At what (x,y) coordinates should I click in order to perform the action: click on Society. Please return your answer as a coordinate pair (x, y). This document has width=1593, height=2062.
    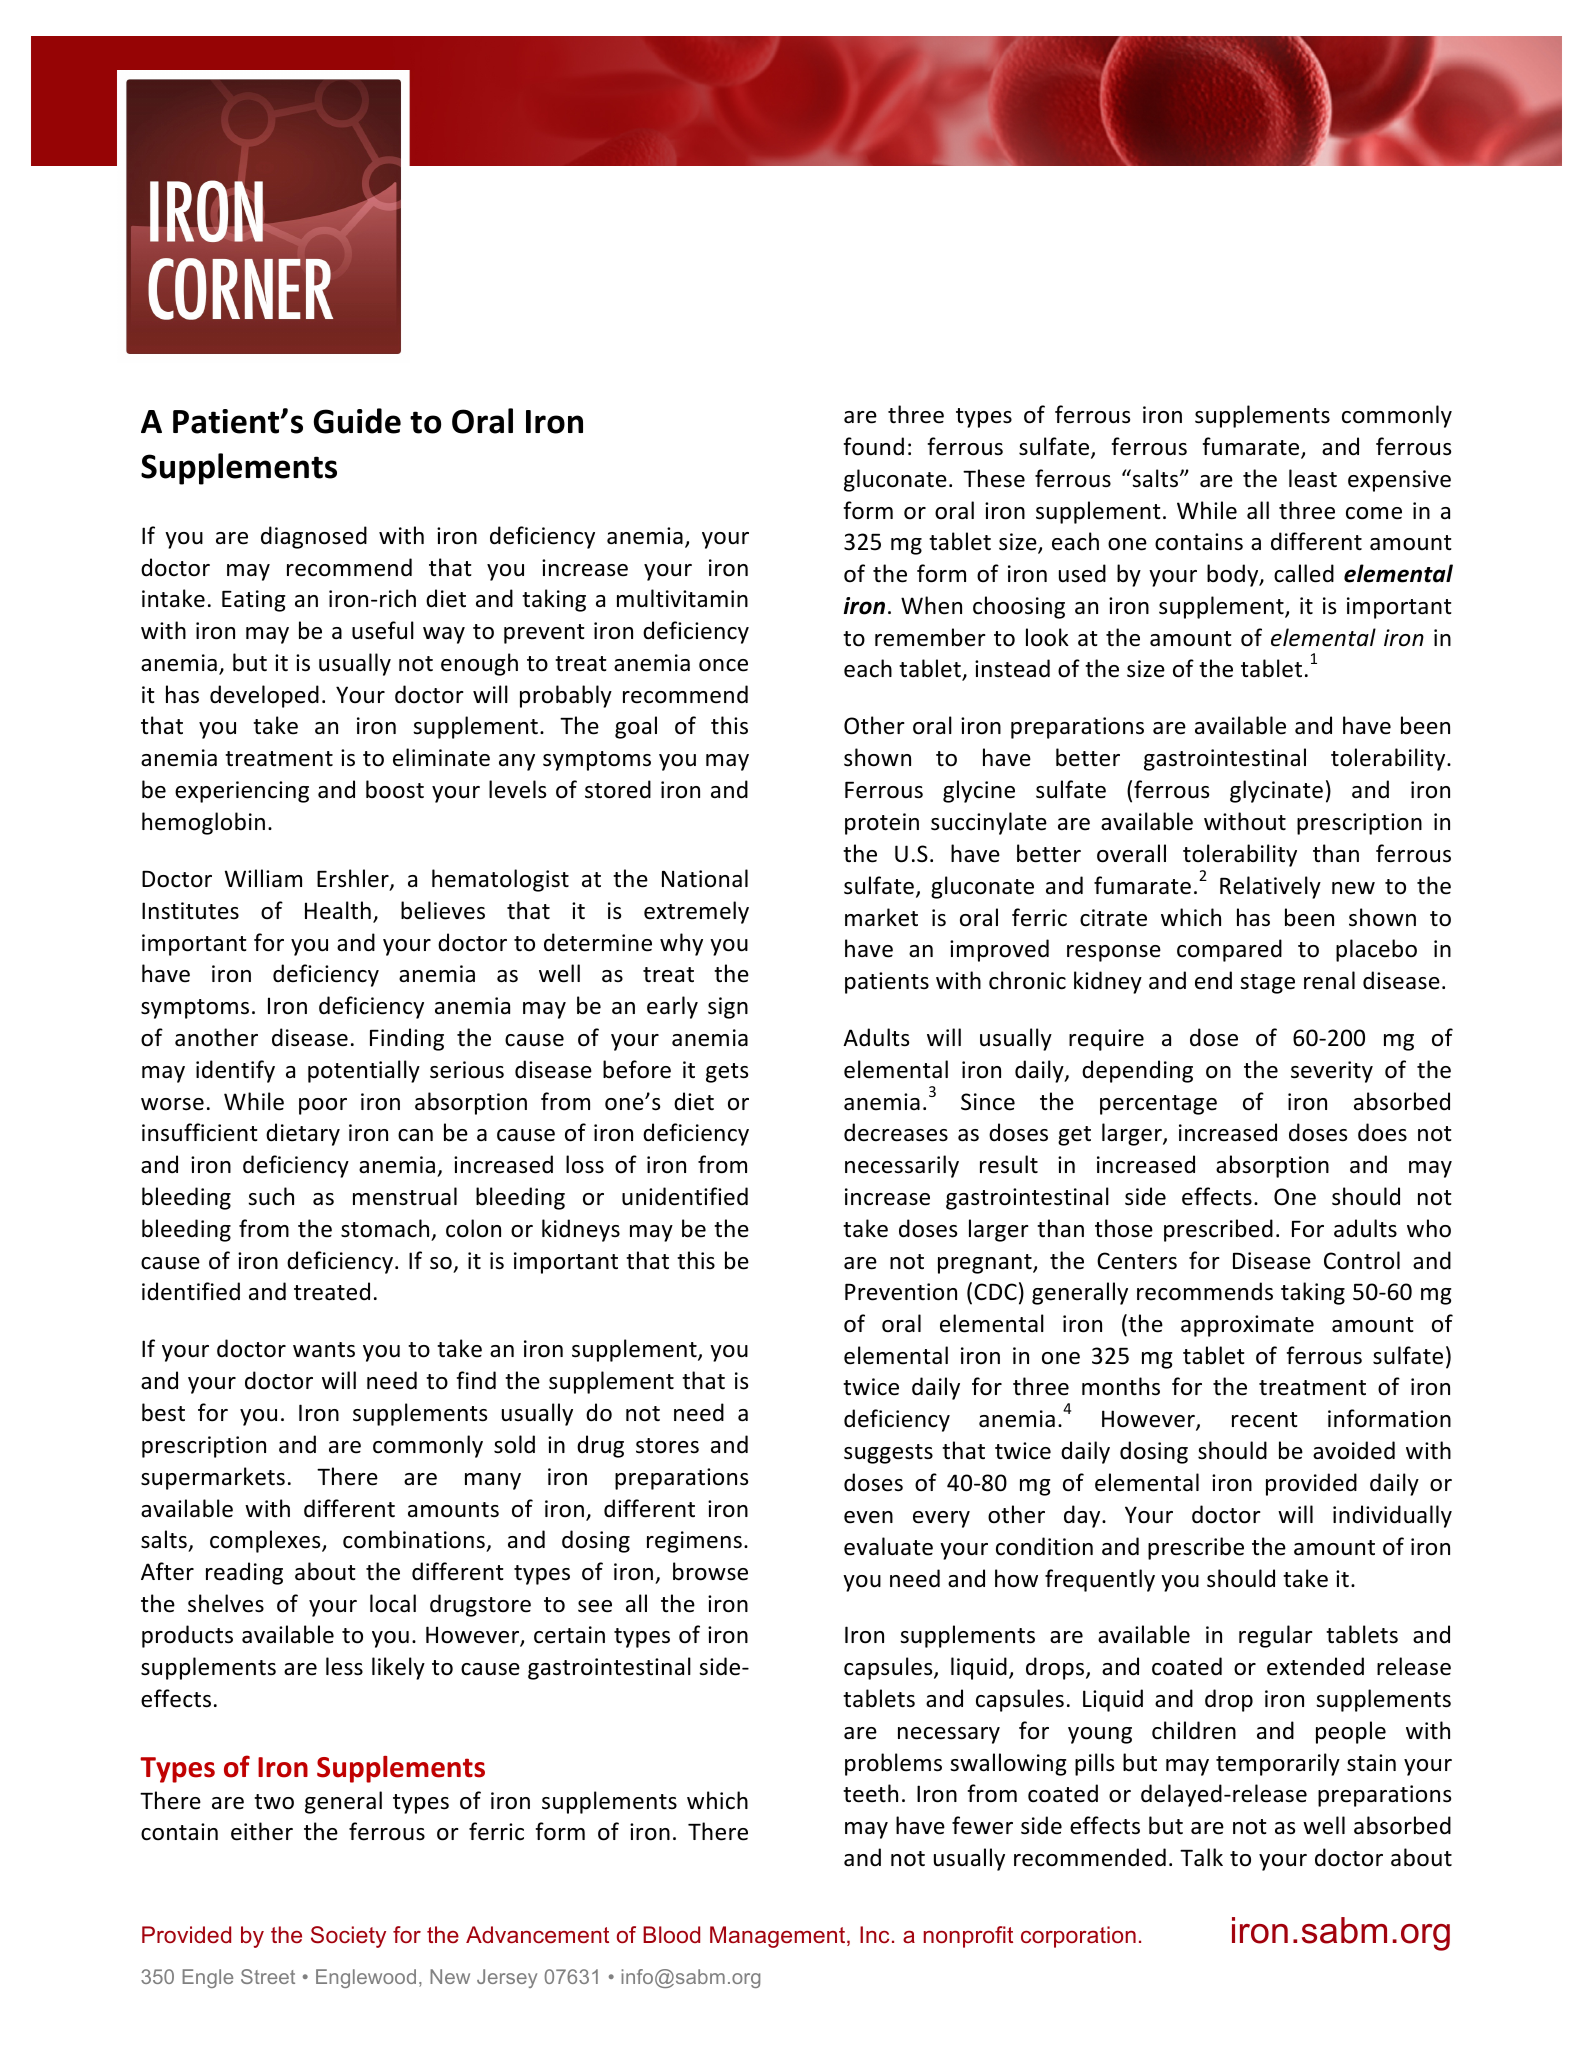
    Looking at the image, I should click on (348, 1937).
